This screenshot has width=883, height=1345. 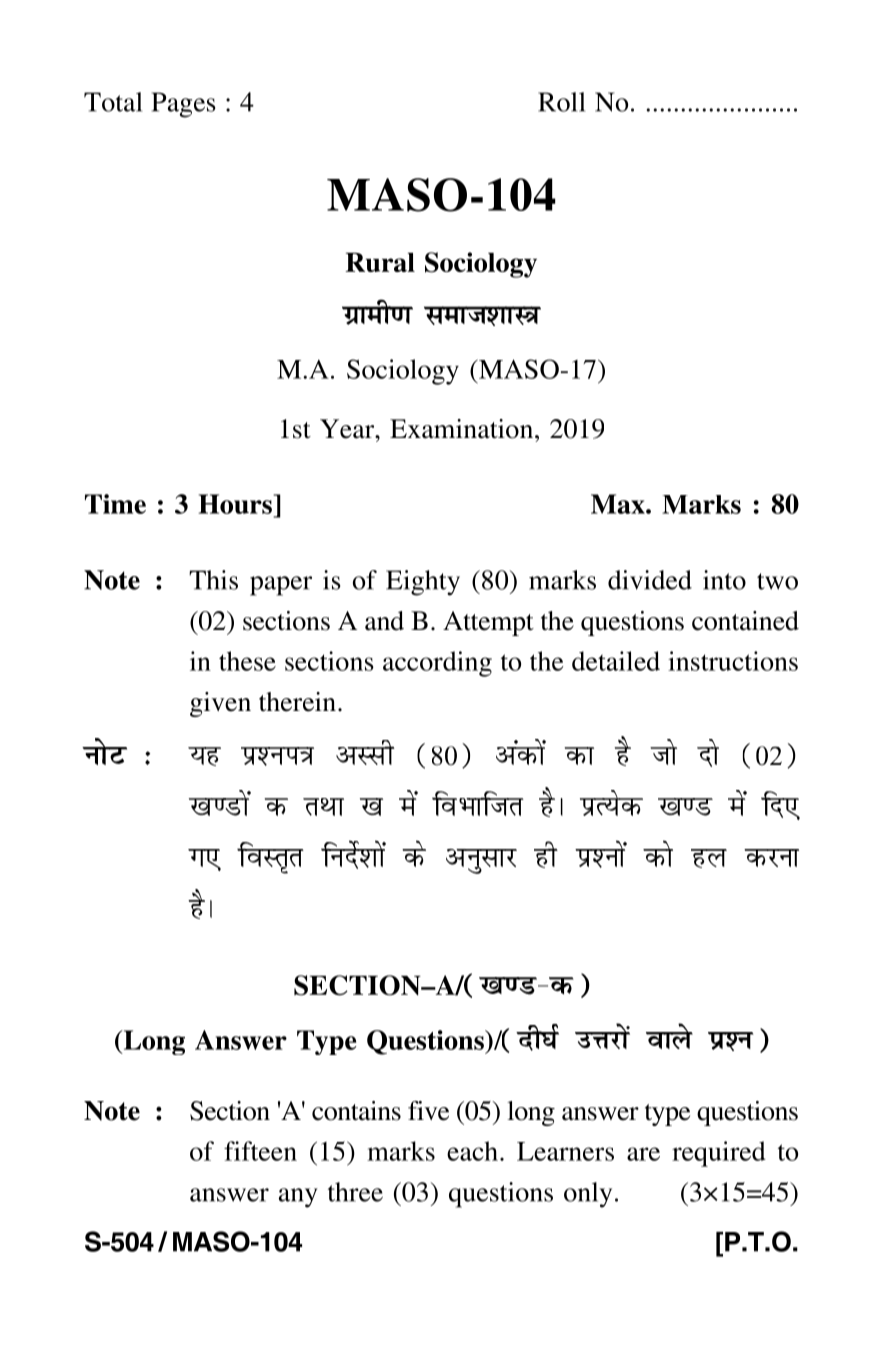 What do you see at coordinates (561, 102) in the screenshot?
I see `Roll` at bounding box center [561, 102].
